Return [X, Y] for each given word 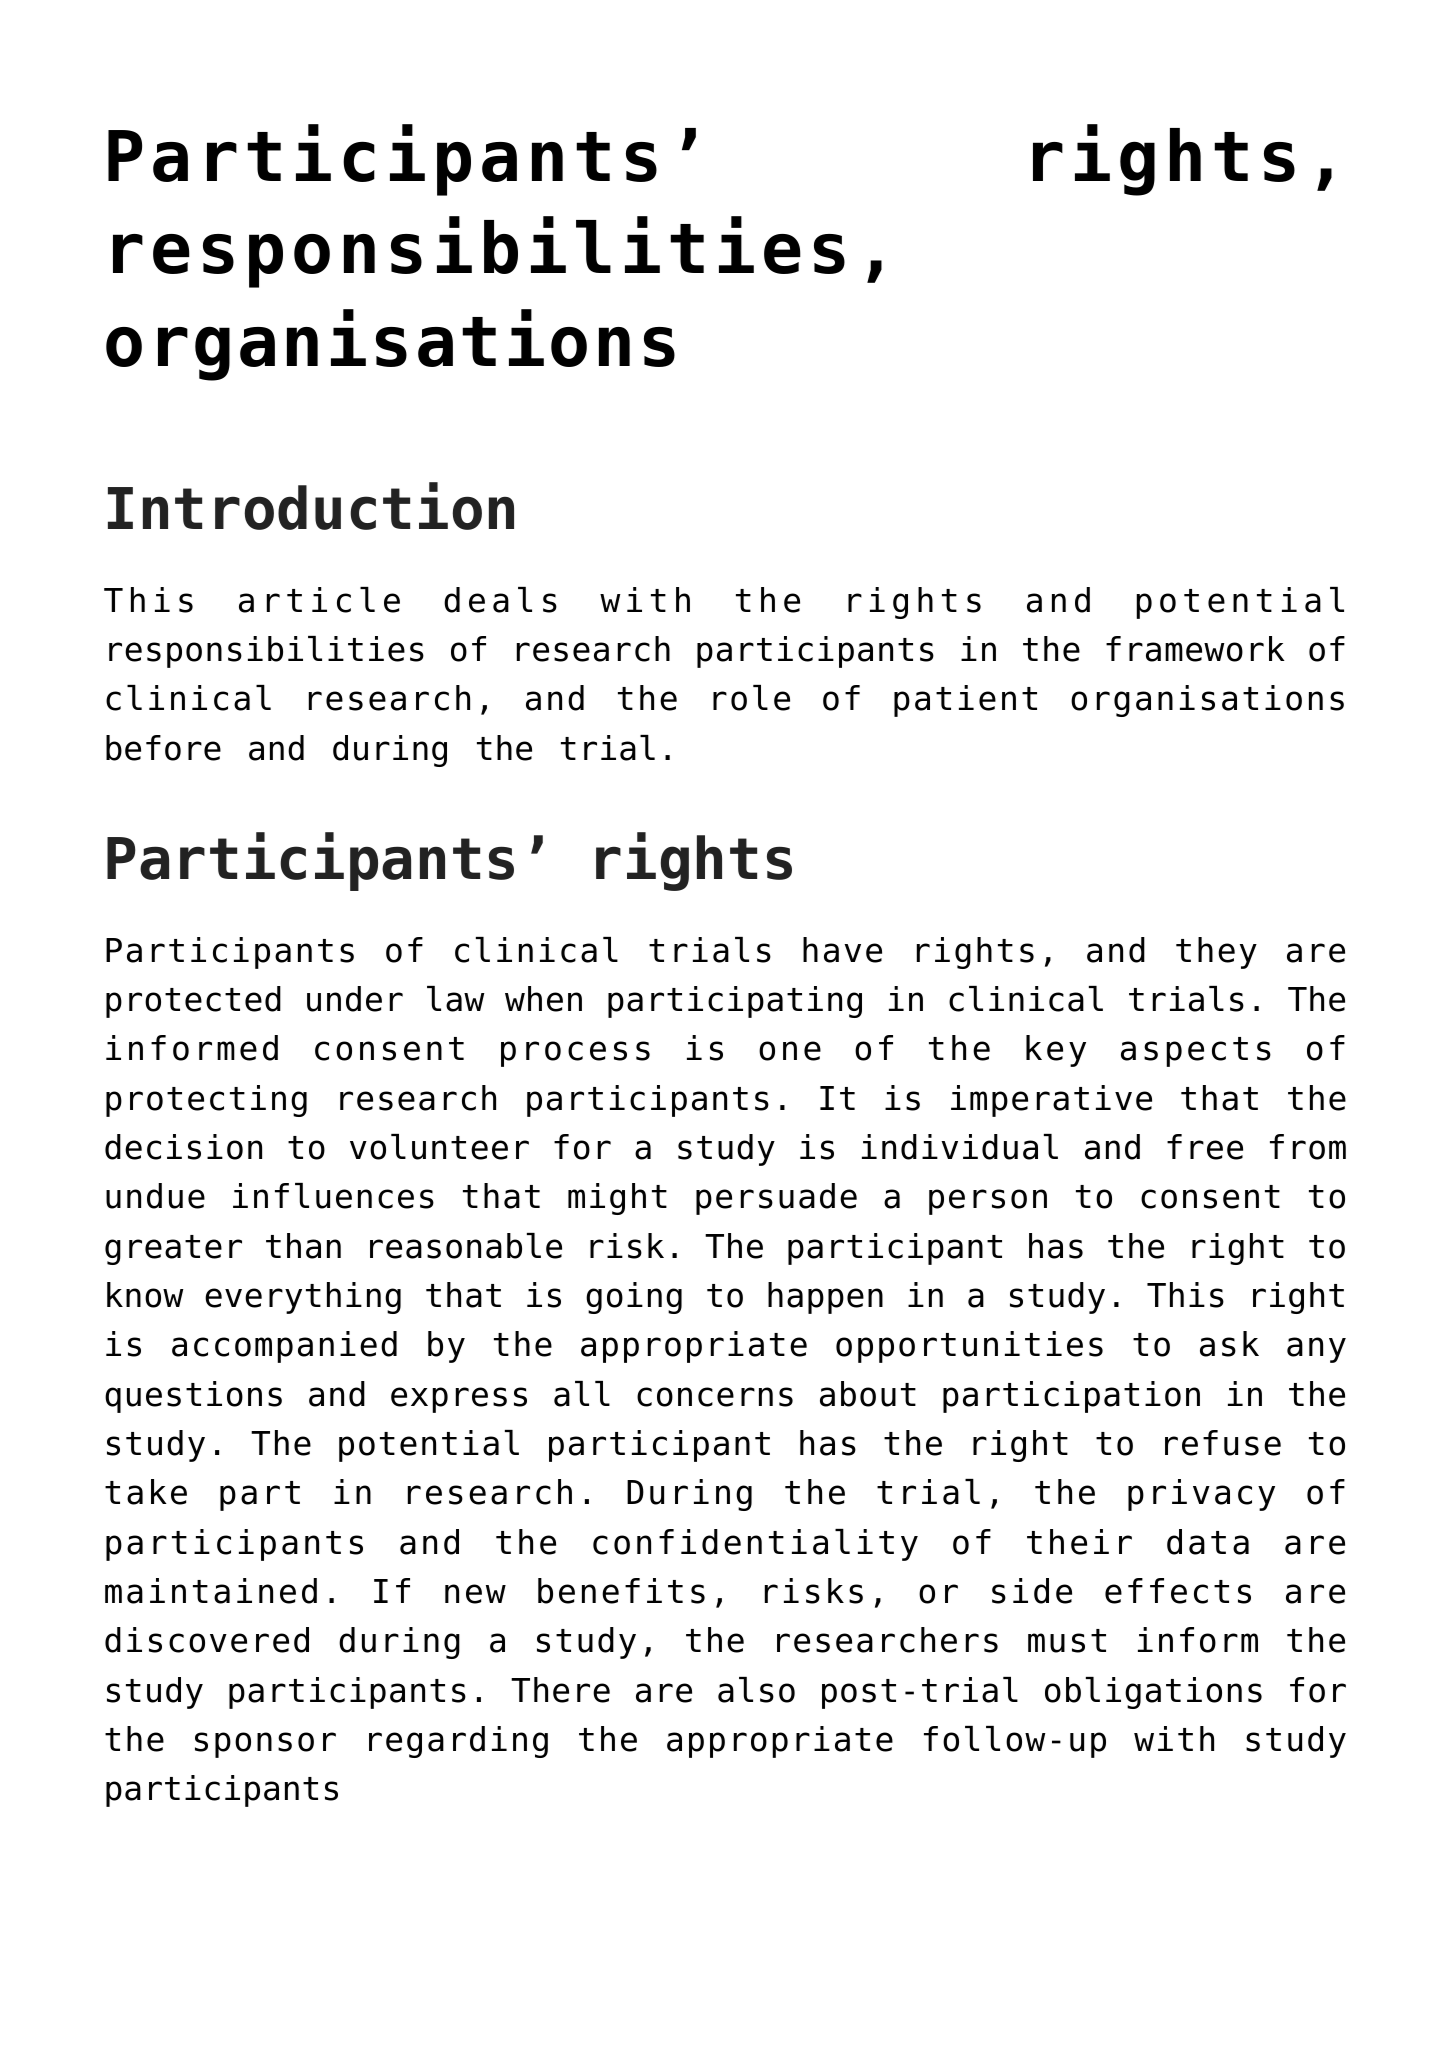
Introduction [311, 506]
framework [1195, 649]
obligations [1153, 1693]
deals [500, 600]
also [756, 1690]
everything [303, 1298]
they [1216, 953]
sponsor [265, 1745]
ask [1229, 1344]
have [842, 950]
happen [825, 1298]
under [355, 999]
